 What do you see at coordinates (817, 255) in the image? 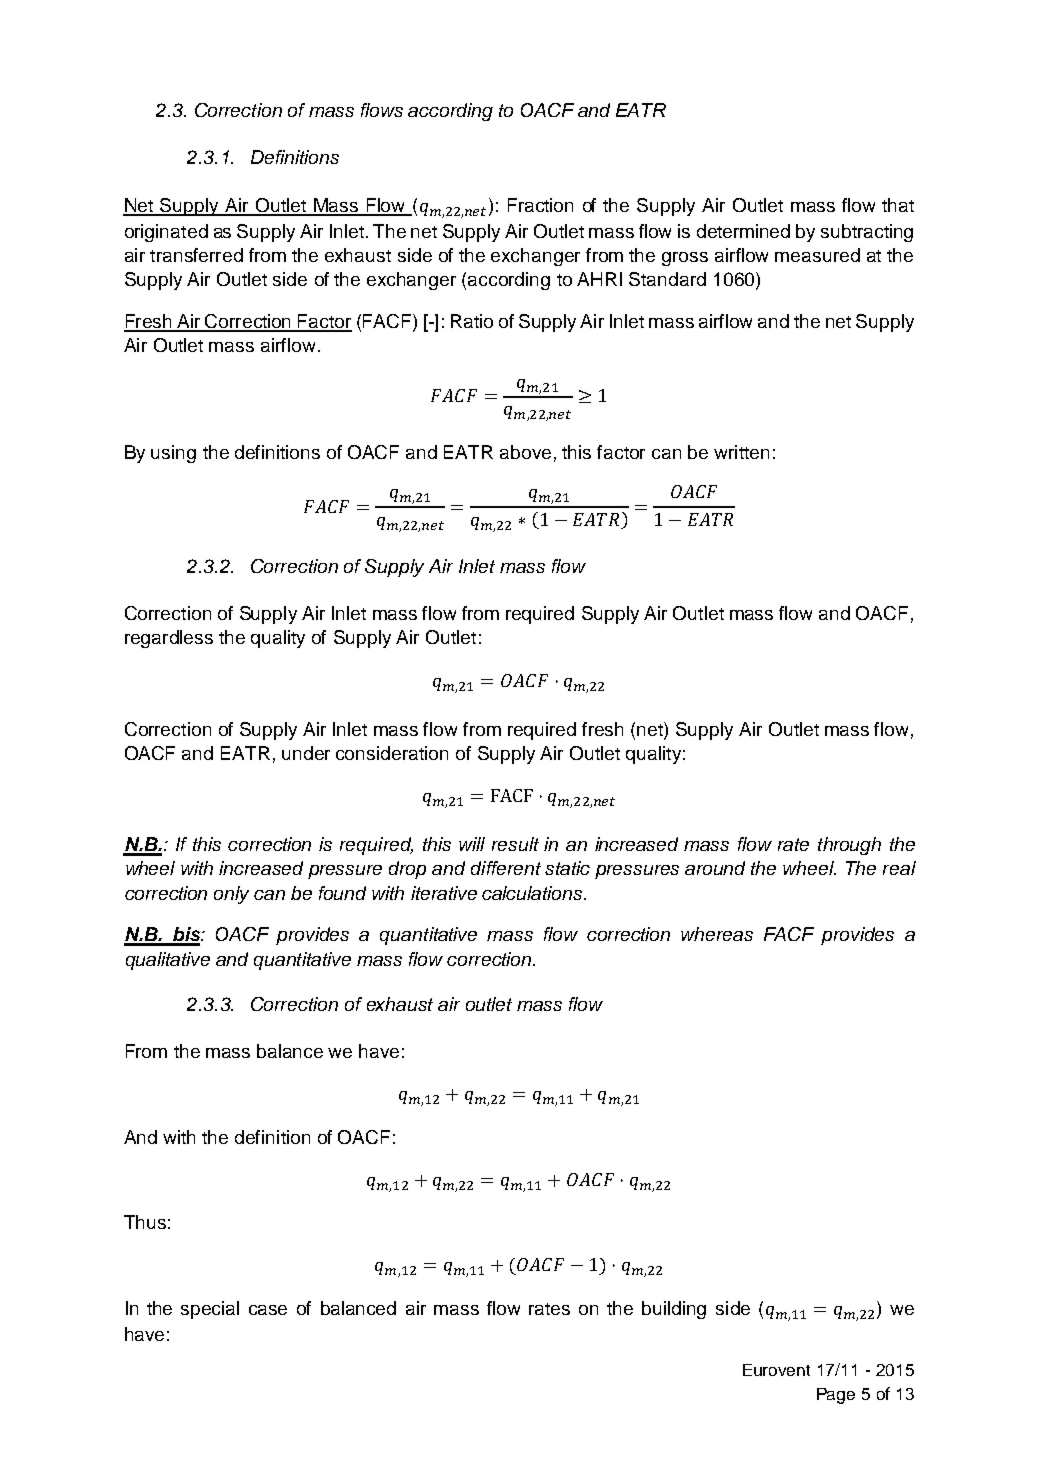
I see `measured` at bounding box center [817, 255].
